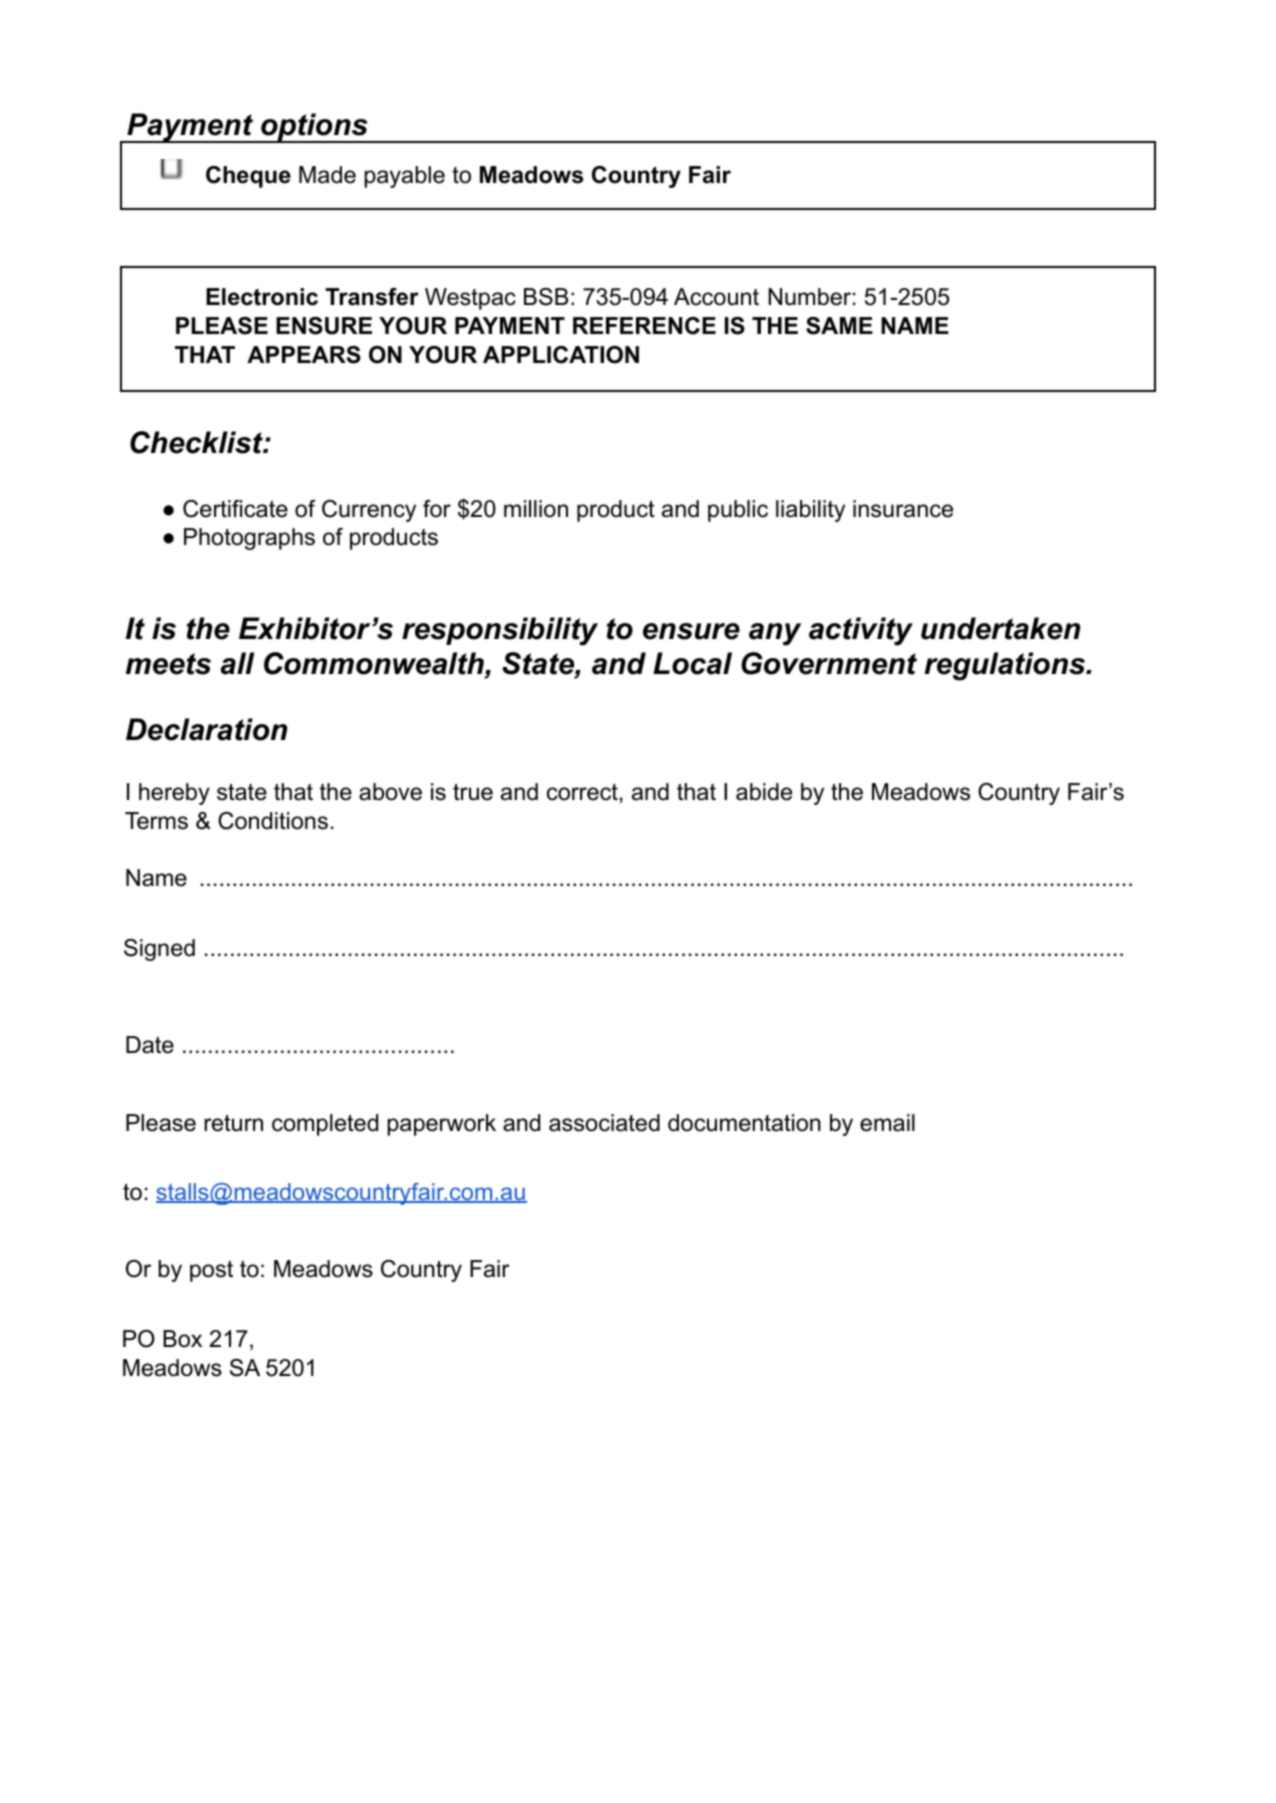 This screenshot has height=1803, width=1276. I want to click on SAME, so click(839, 326).
